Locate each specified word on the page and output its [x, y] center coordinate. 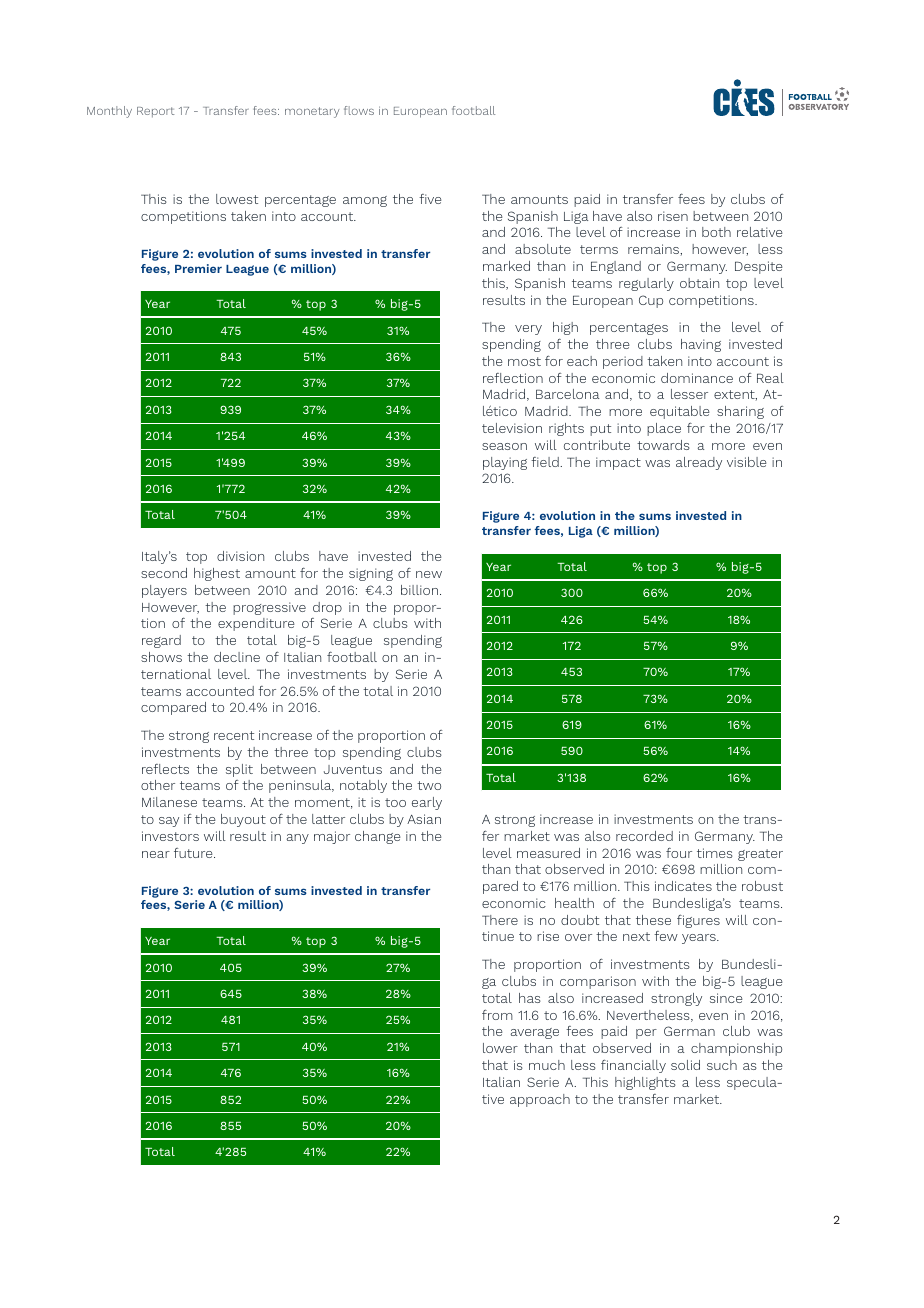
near [156, 854]
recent [234, 735]
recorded [644, 836]
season [504, 446]
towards [663, 445]
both [716, 232]
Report [155, 112]
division [240, 556]
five [430, 199]
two [429, 785]
